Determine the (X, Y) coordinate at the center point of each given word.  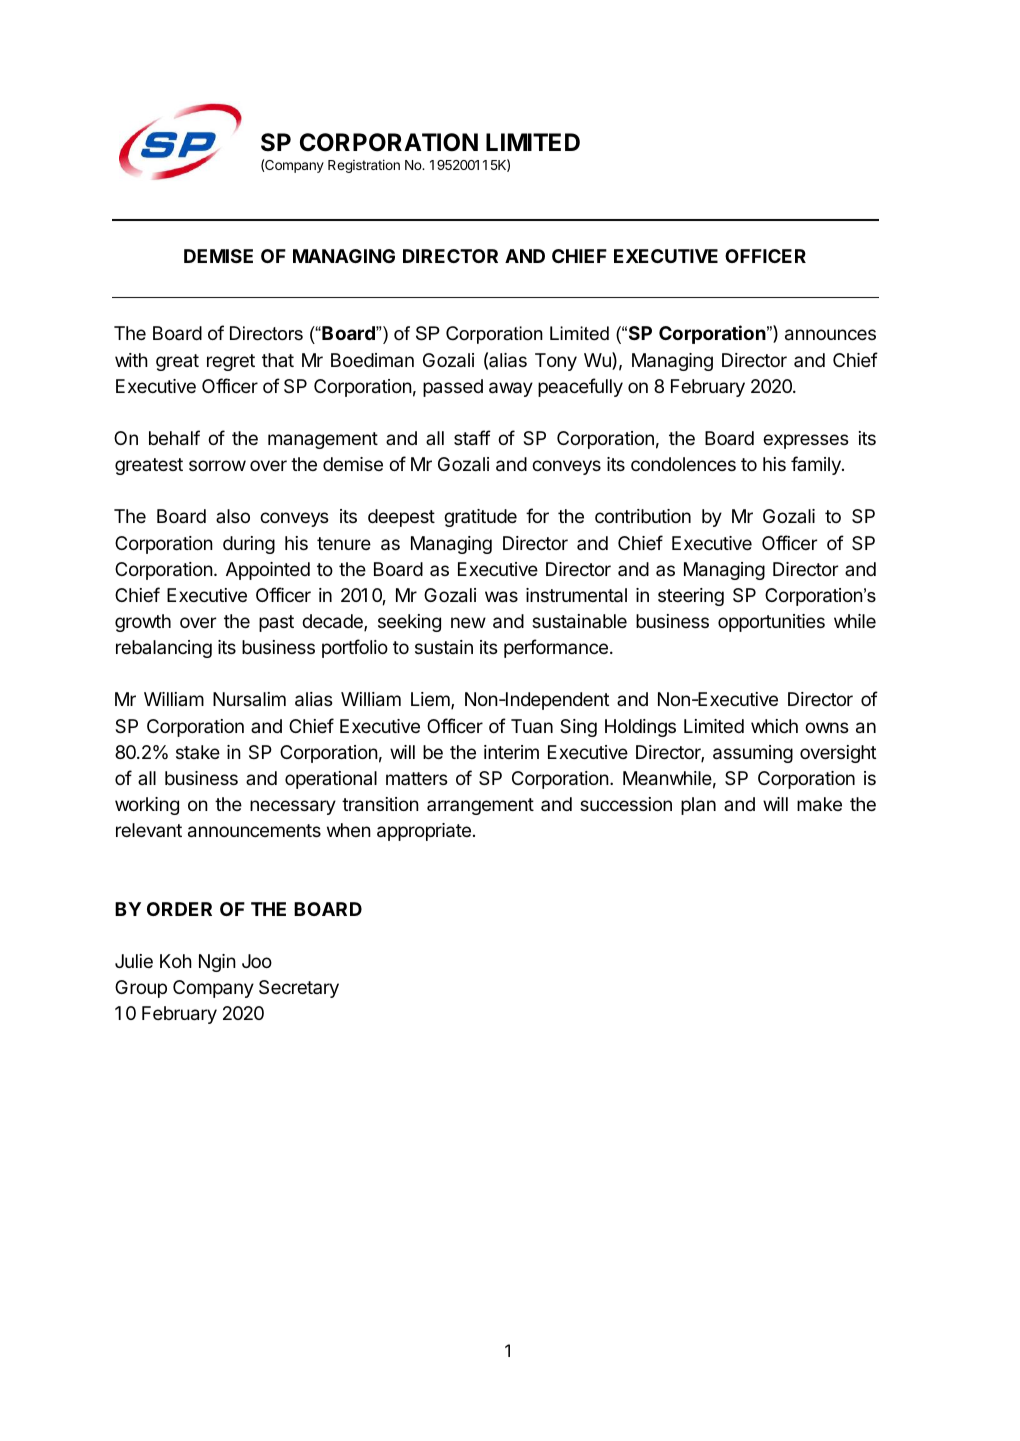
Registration (364, 166)
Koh (176, 961)
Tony (556, 362)
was (501, 597)
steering (691, 597)
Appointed (268, 571)
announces (830, 335)
